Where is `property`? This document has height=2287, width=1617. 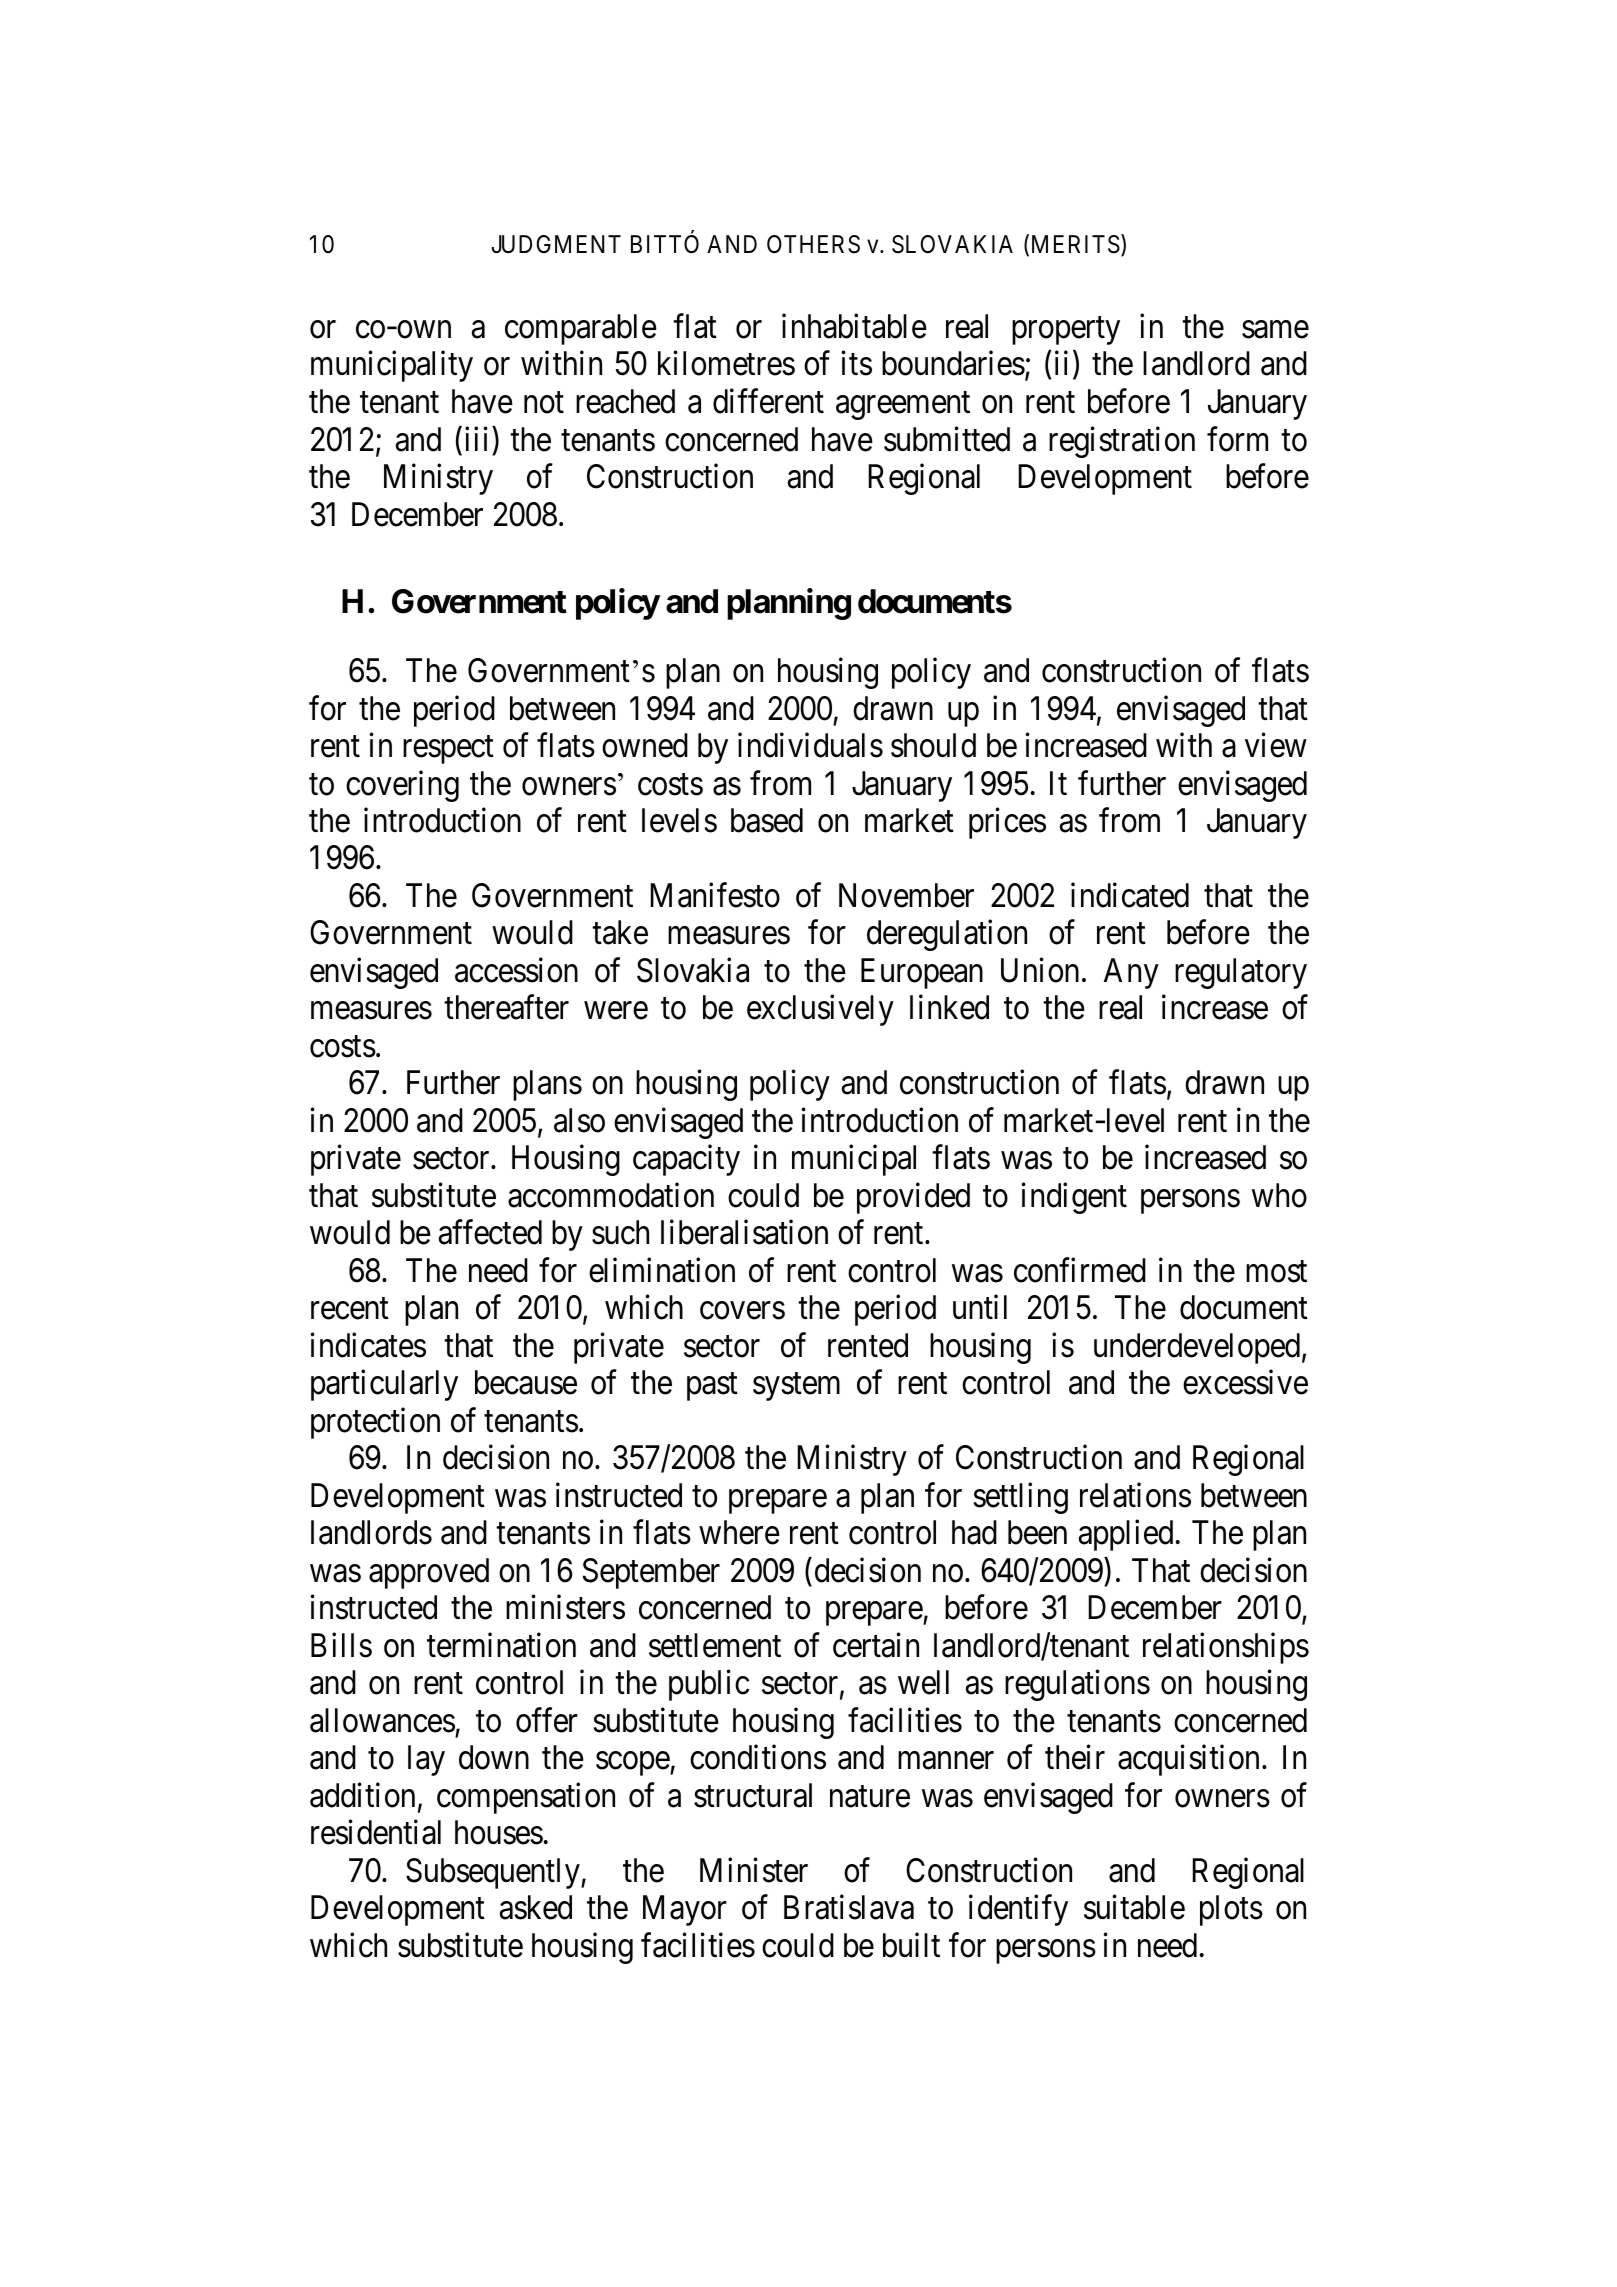
property is located at coordinates (1066, 331).
